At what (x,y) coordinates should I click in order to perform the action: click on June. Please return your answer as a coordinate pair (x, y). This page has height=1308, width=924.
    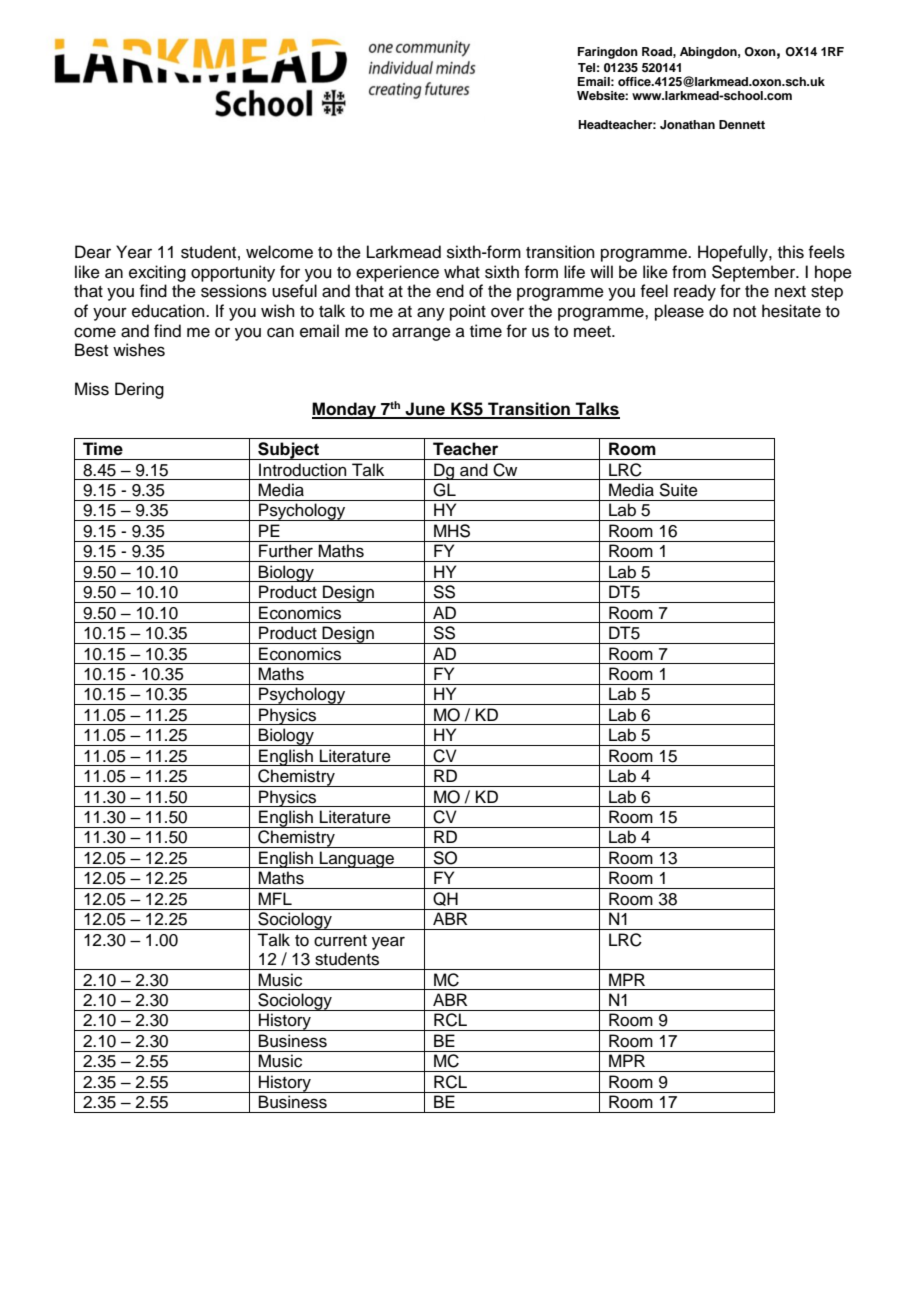
    Looking at the image, I should click on (425, 410).
